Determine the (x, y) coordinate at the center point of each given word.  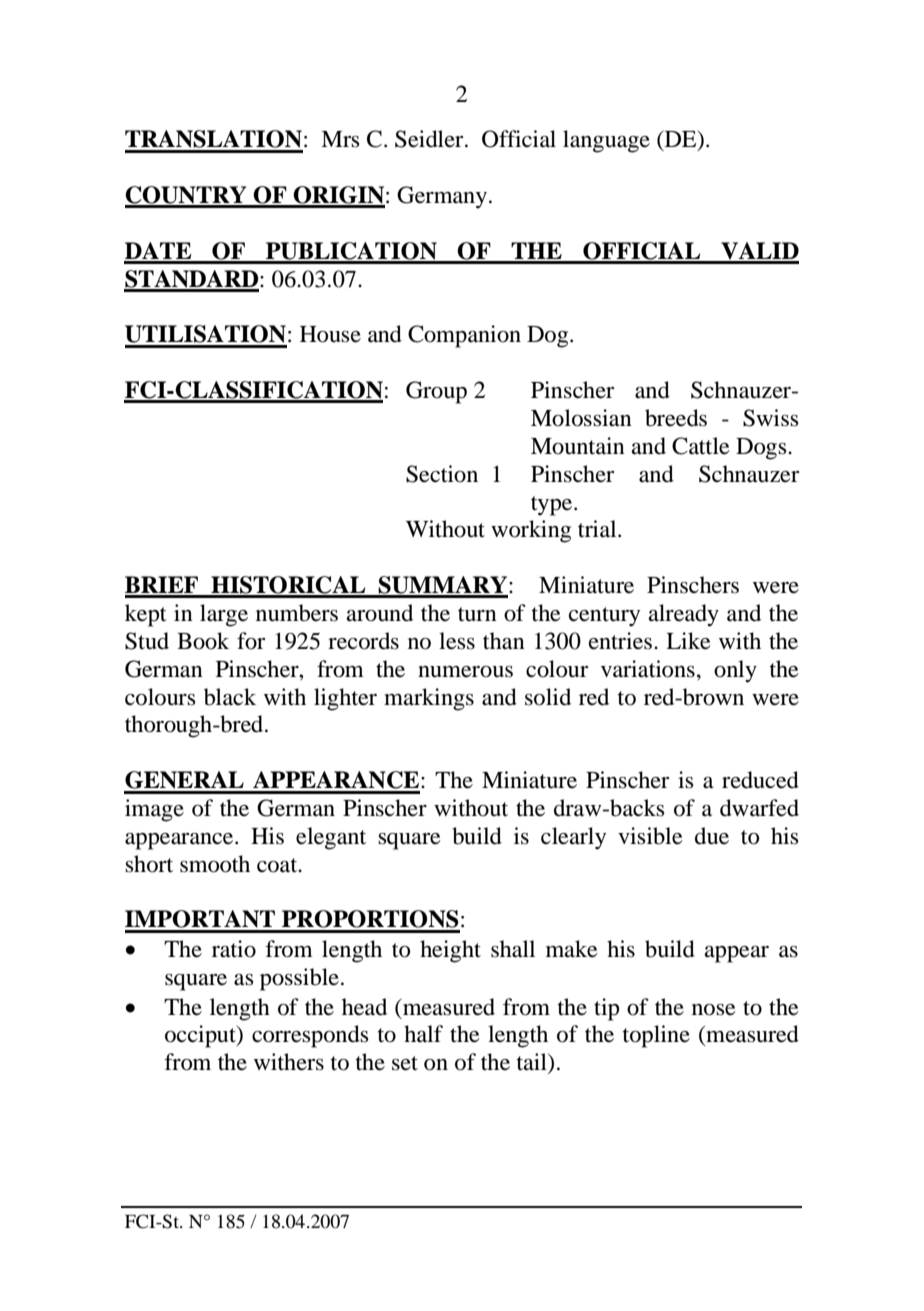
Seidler (430, 139)
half (423, 1034)
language (606, 141)
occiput (201, 1036)
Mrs (340, 139)
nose (714, 1010)
